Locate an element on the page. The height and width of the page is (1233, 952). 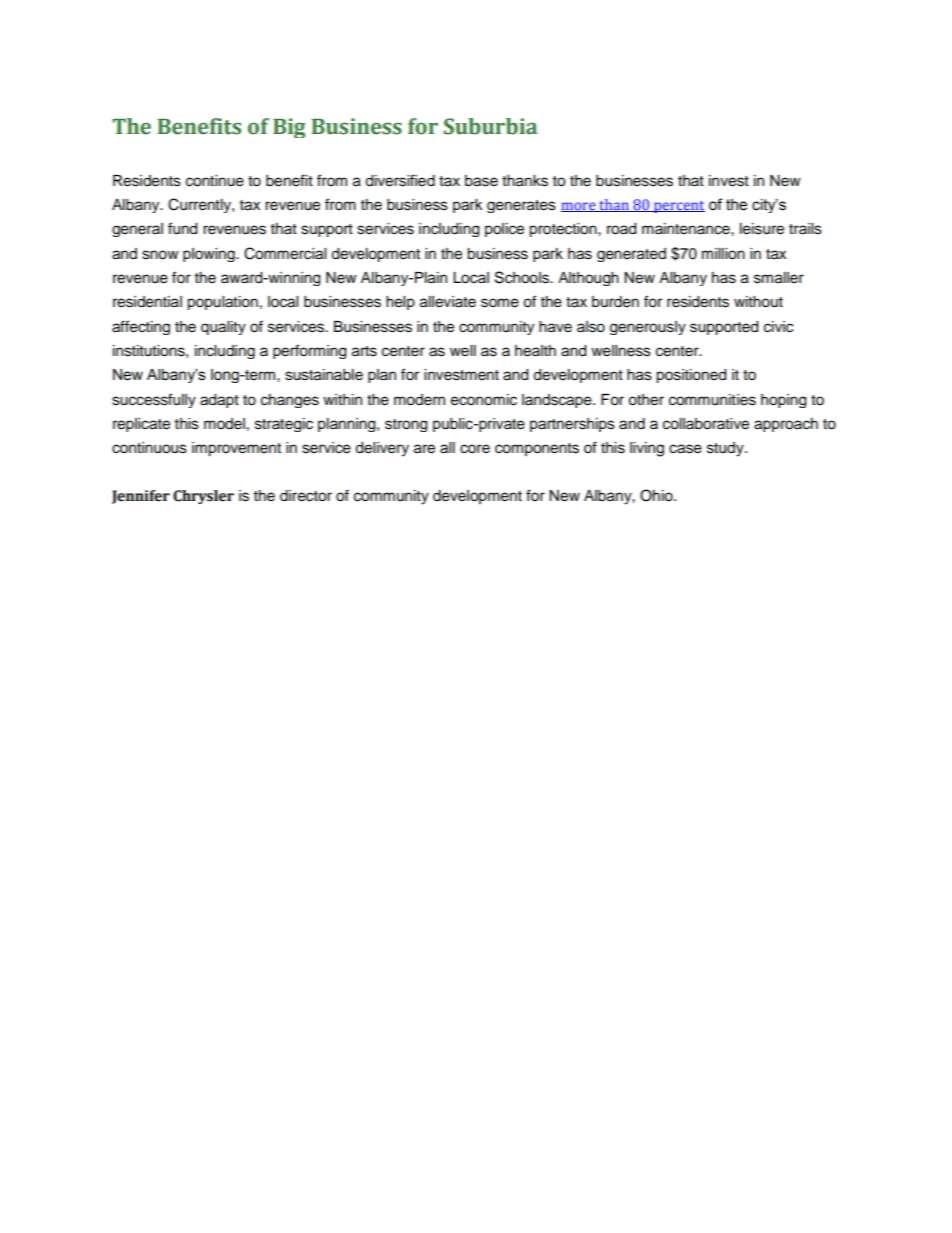
percent is located at coordinates (678, 207).
